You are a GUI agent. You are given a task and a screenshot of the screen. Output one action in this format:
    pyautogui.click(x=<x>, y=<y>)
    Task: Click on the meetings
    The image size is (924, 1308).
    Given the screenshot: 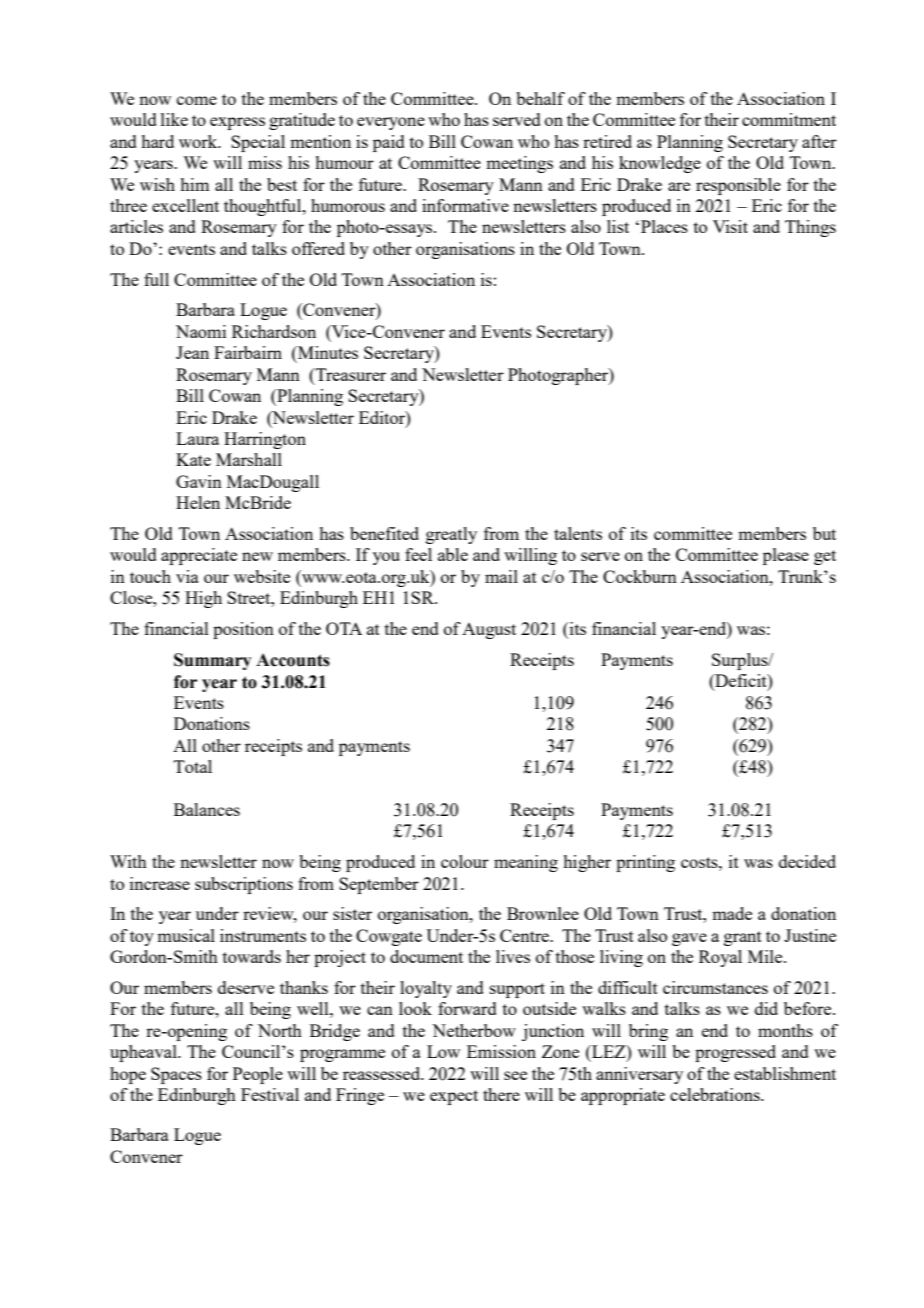 What is the action you would take?
    pyautogui.click(x=519, y=164)
